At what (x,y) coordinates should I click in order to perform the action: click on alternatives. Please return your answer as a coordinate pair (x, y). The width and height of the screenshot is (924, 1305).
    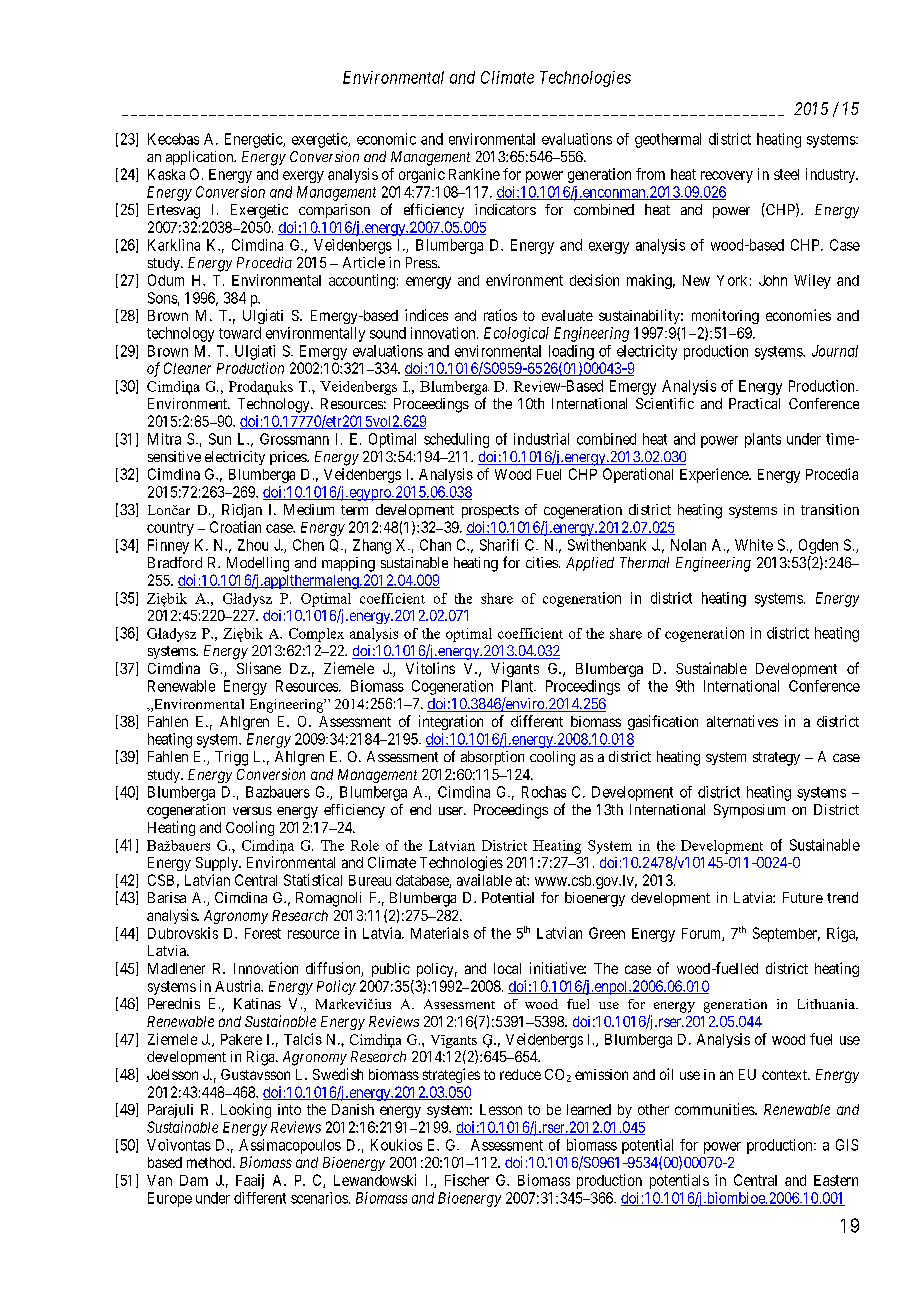
    Looking at the image, I should click on (742, 721).
